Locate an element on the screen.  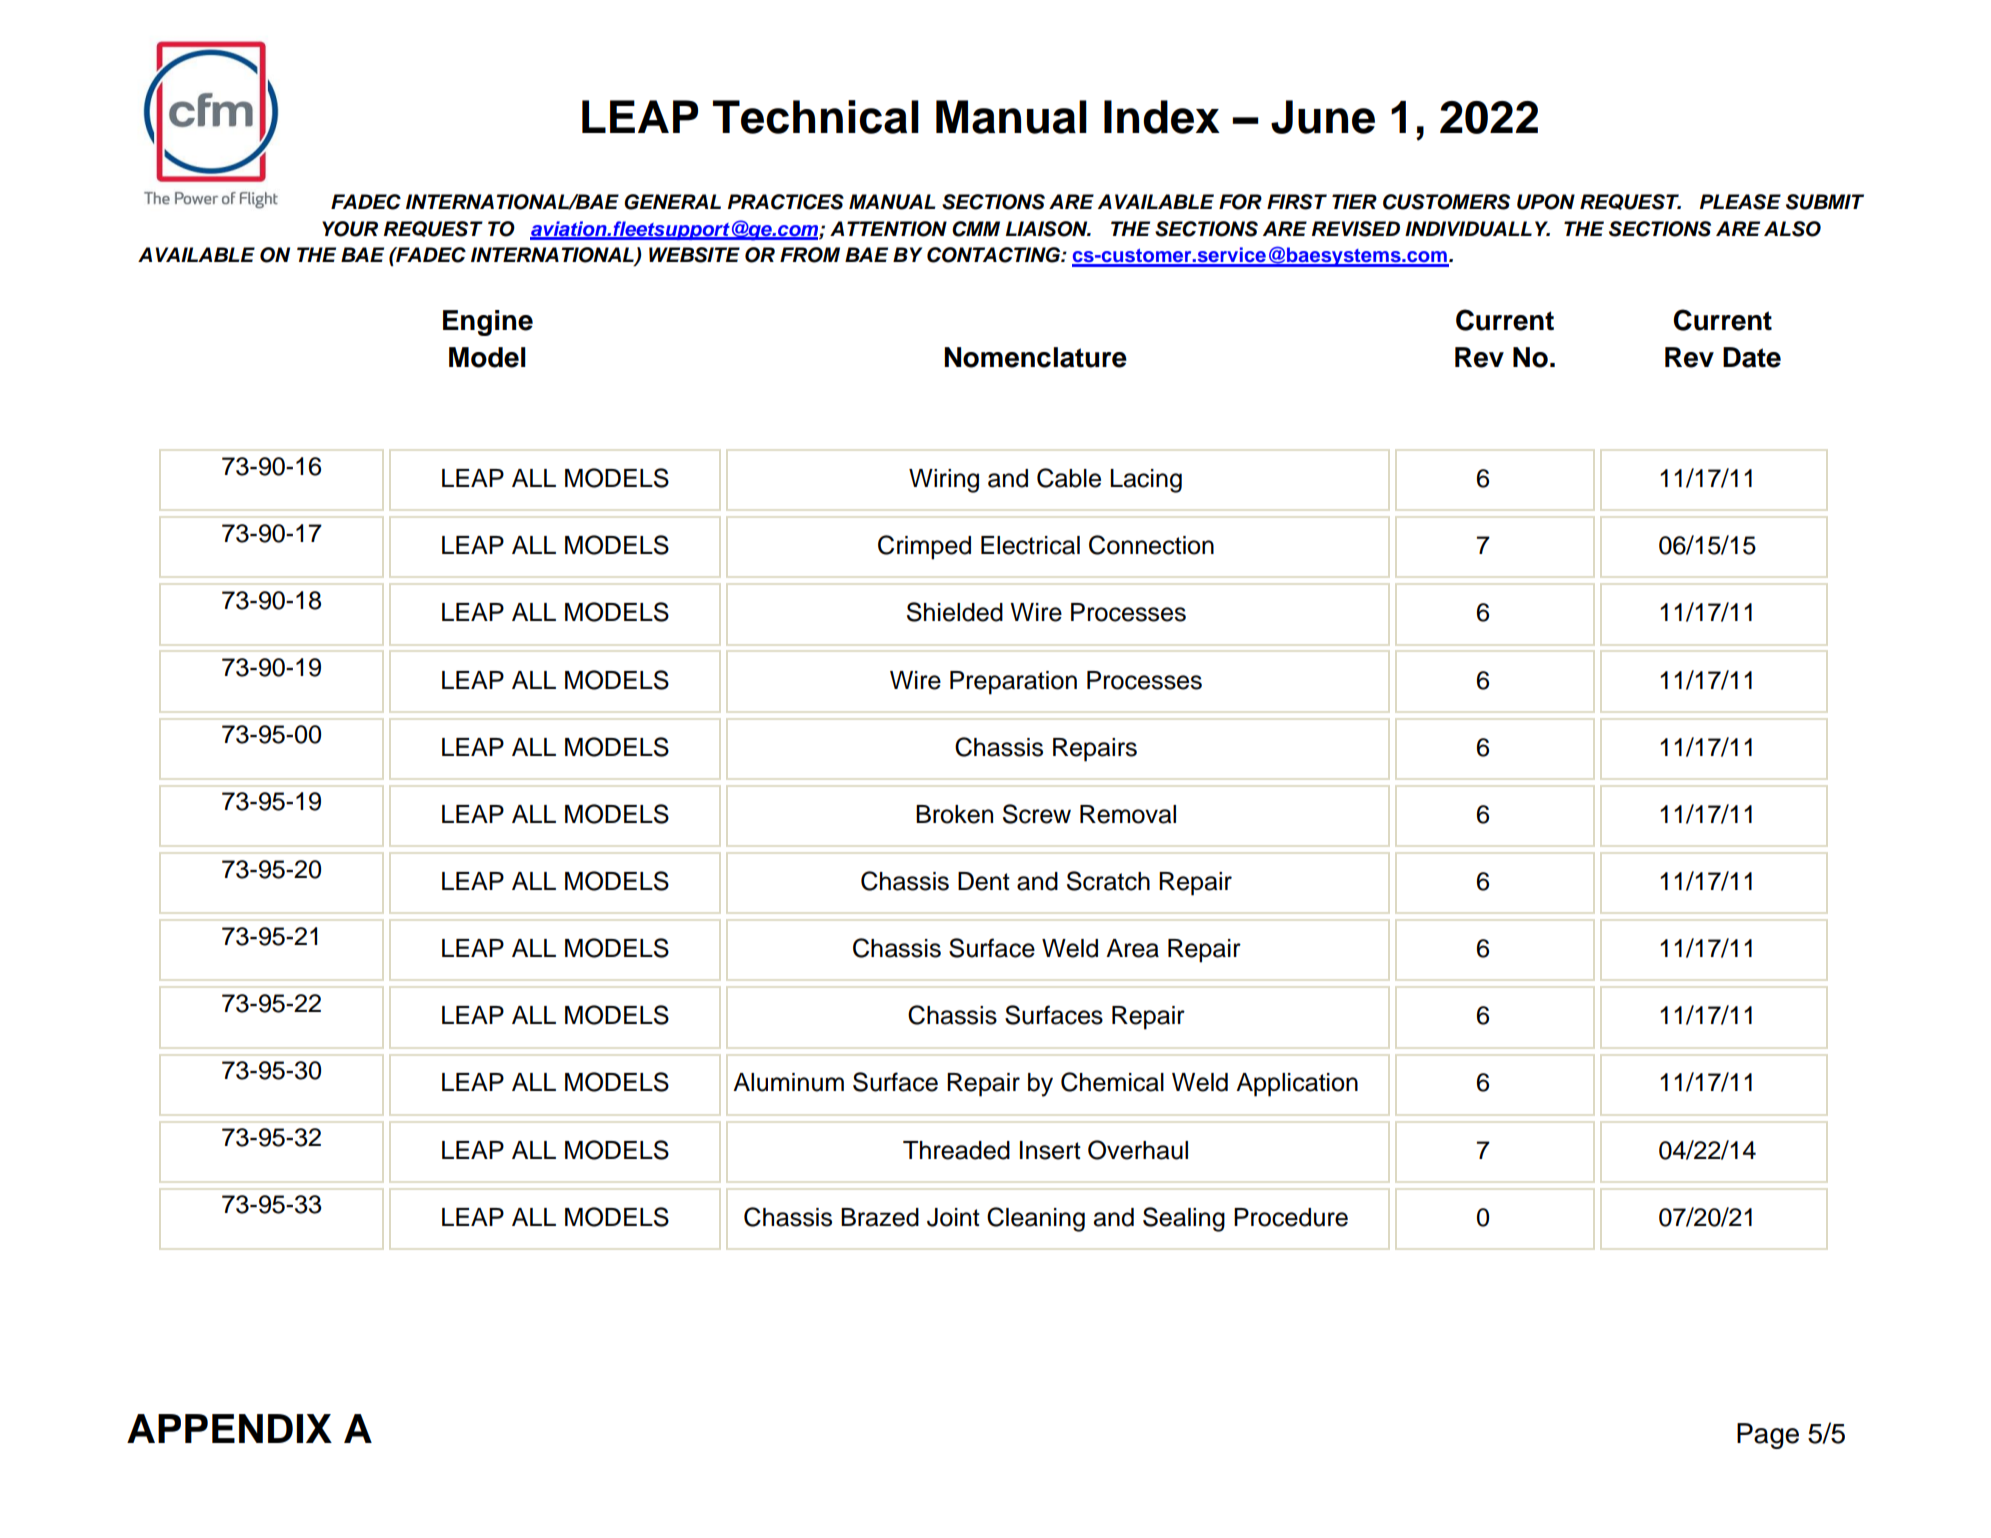
Index is located at coordinates (1162, 117).
